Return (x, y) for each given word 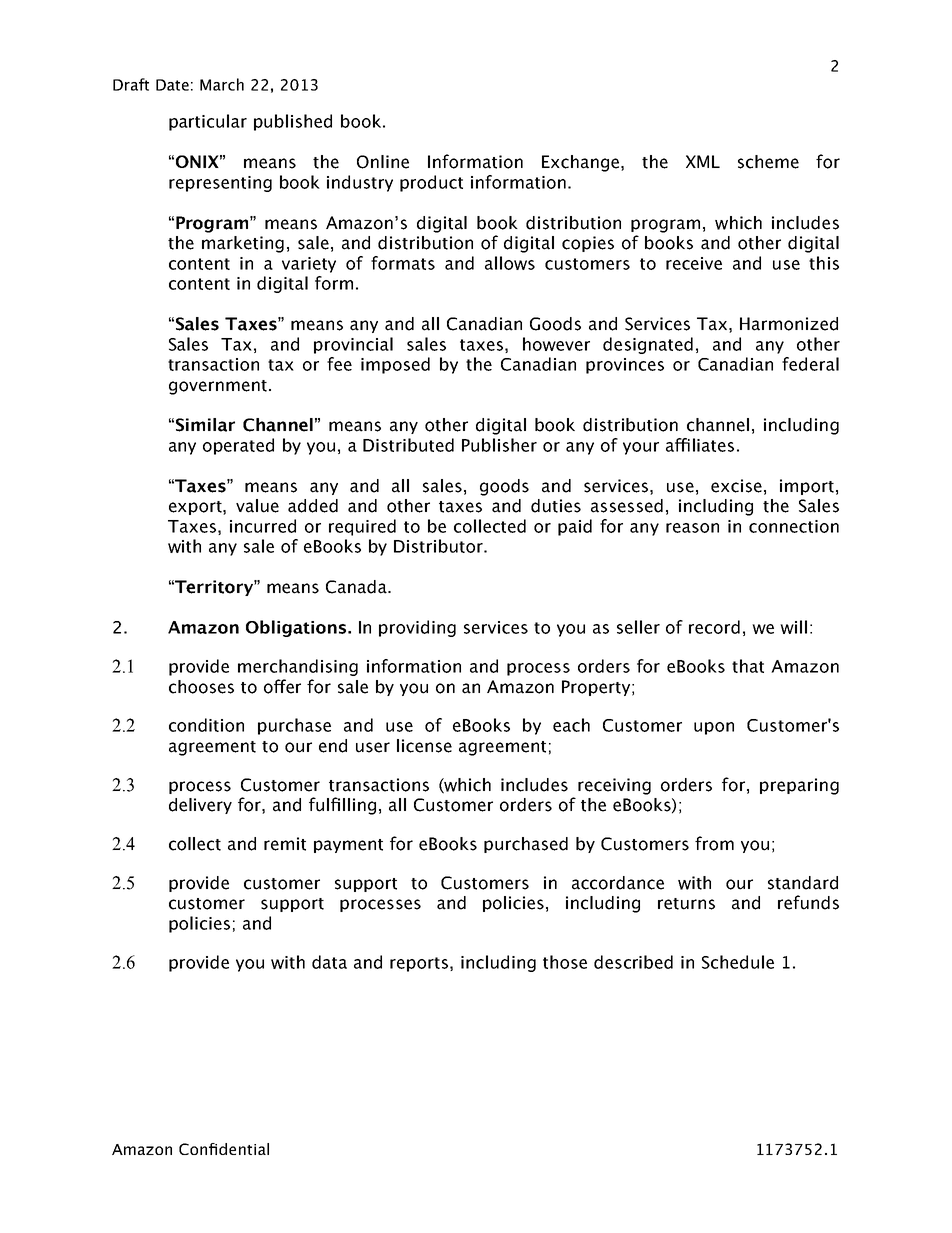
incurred (263, 526)
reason (692, 528)
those (565, 962)
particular (208, 122)
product (431, 183)
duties (556, 506)
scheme (768, 162)
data (329, 962)
